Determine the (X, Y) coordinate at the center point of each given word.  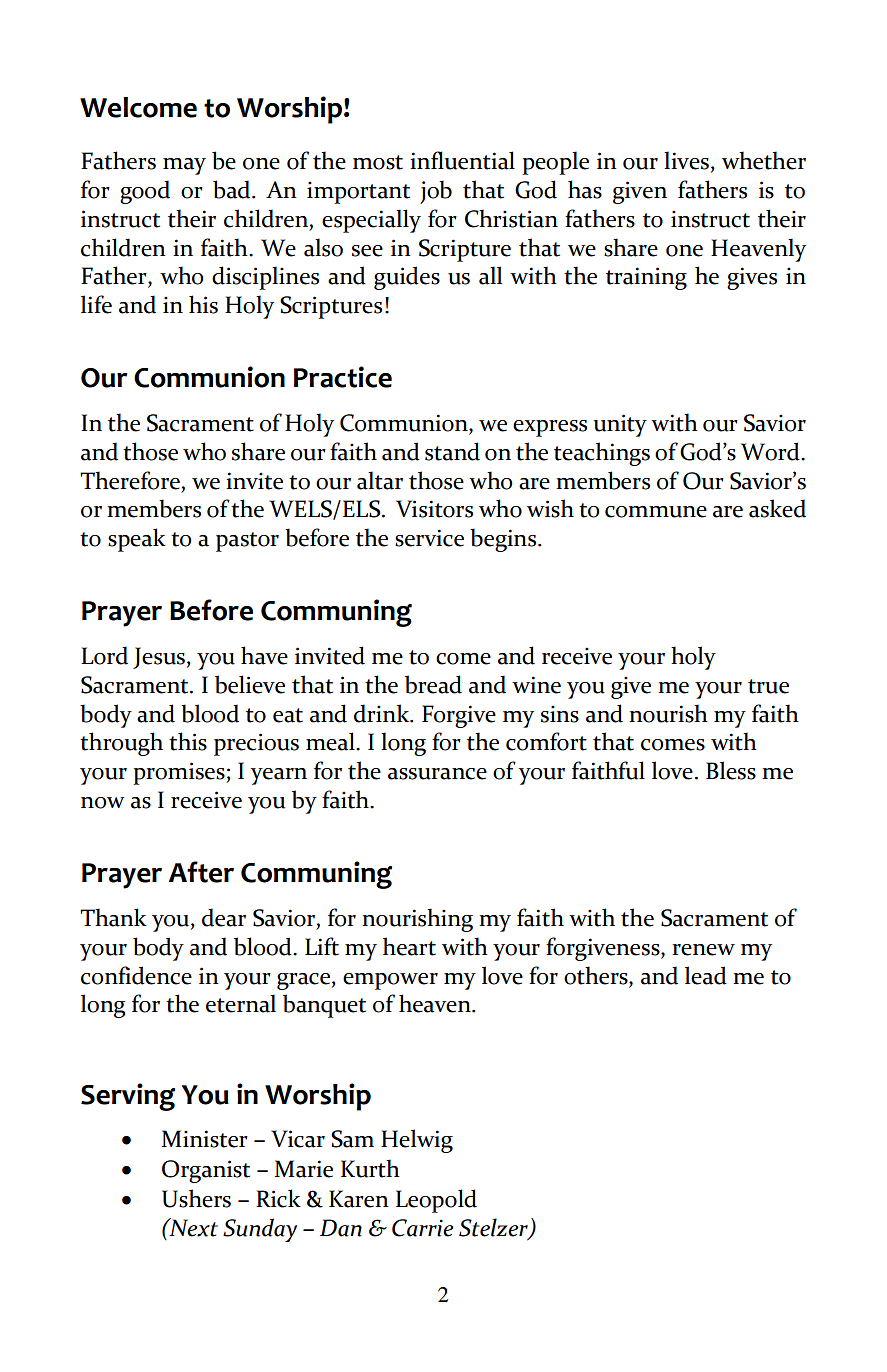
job (436, 192)
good (145, 192)
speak (137, 540)
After (201, 872)
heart (409, 946)
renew (703, 950)
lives (686, 160)
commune (656, 512)
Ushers (196, 1198)
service (429, 538)
